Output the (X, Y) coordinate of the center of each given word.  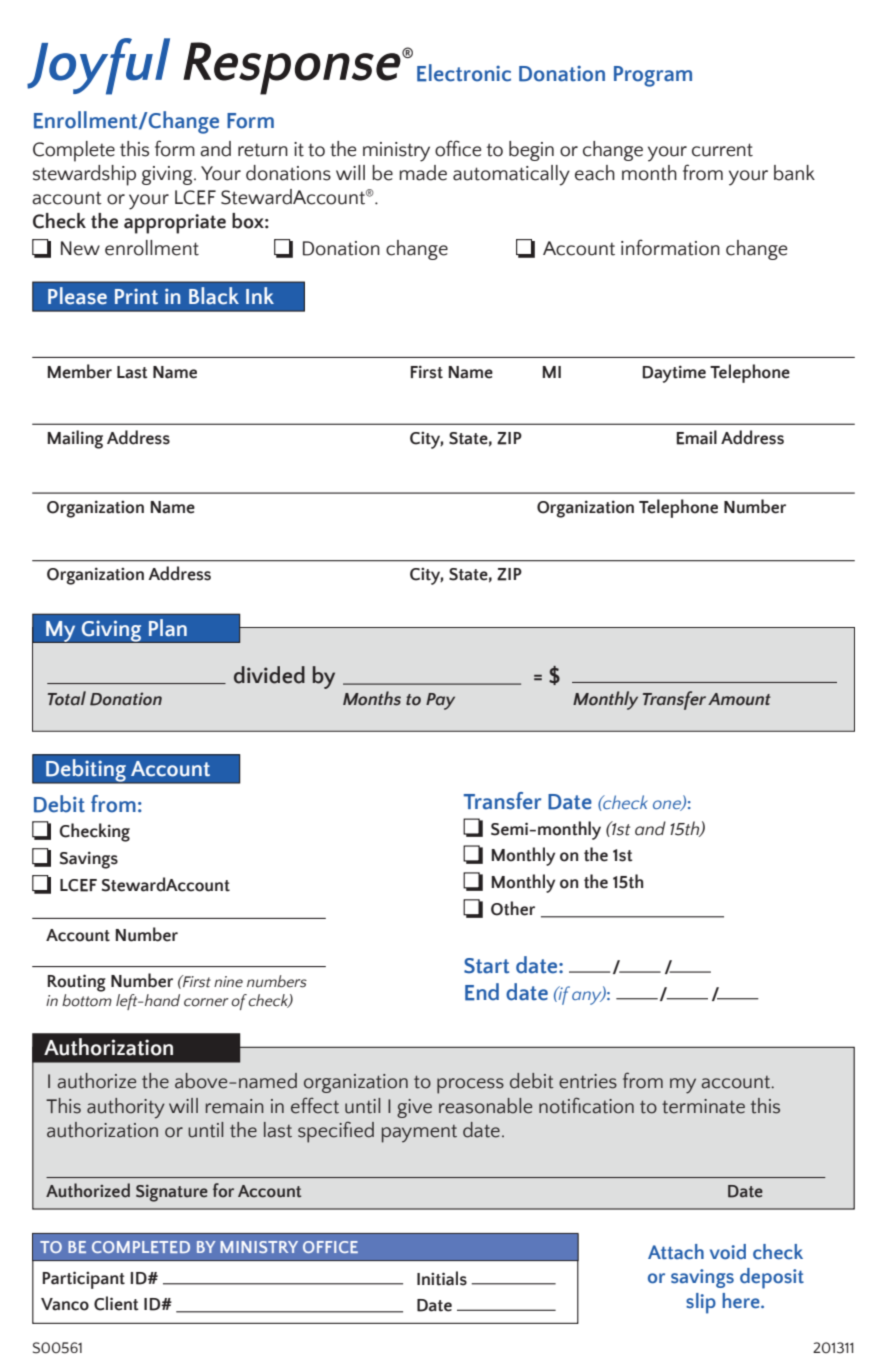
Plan (168, 628)
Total (67, 698)
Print (136, 297)
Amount (739, 699)
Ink (260, 295)
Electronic (464, 73)
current (722, 150)
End (482, 992)
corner (206, 1002)
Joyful (98, 66)
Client (116, 1303)
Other (513, 908)
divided (269, 675)
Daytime (674, 374)
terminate (703, 1106)
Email (697, 437)
